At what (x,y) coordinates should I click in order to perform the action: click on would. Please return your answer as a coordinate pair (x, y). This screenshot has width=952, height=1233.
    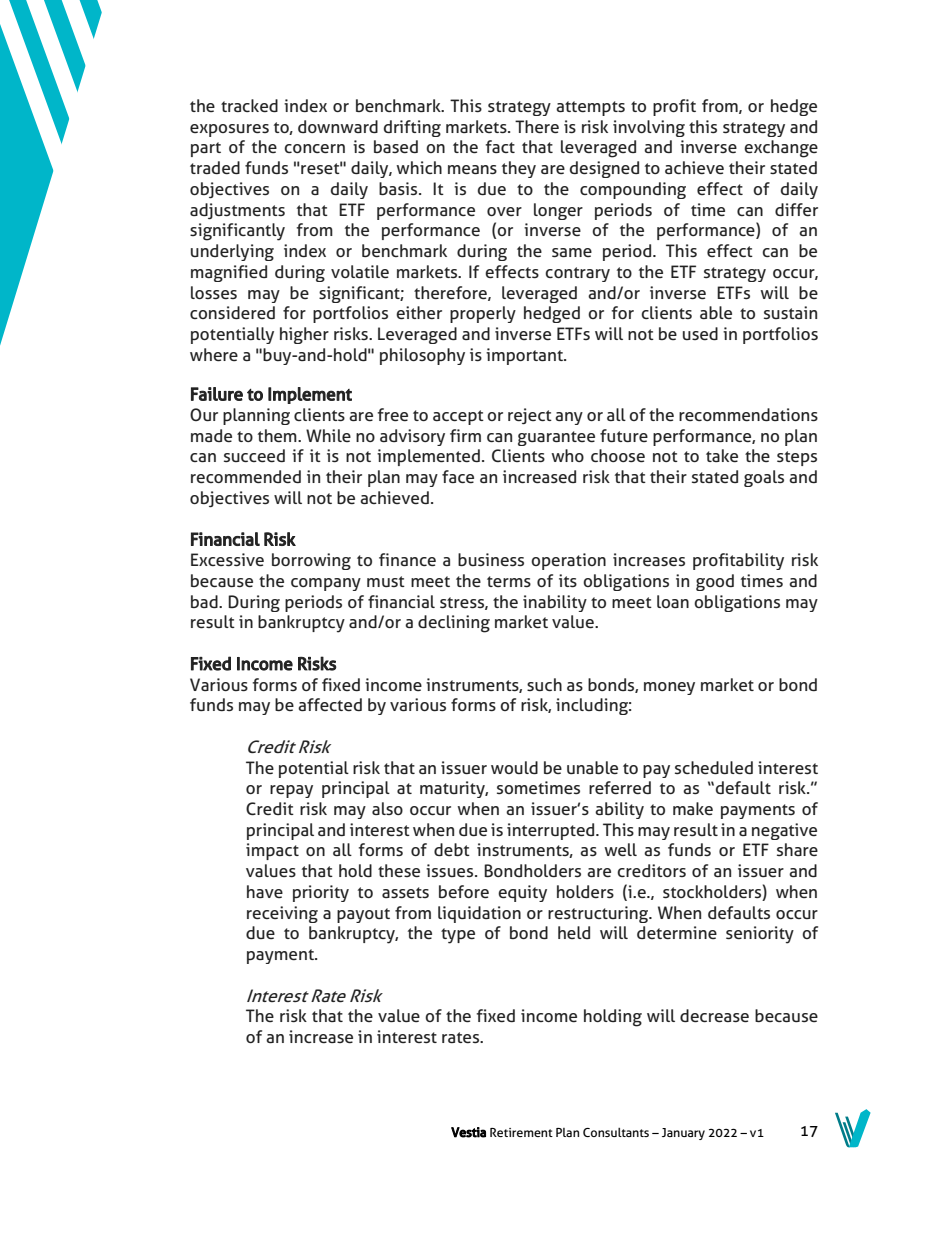
    Looking at the image, I should click on (514, 767).
